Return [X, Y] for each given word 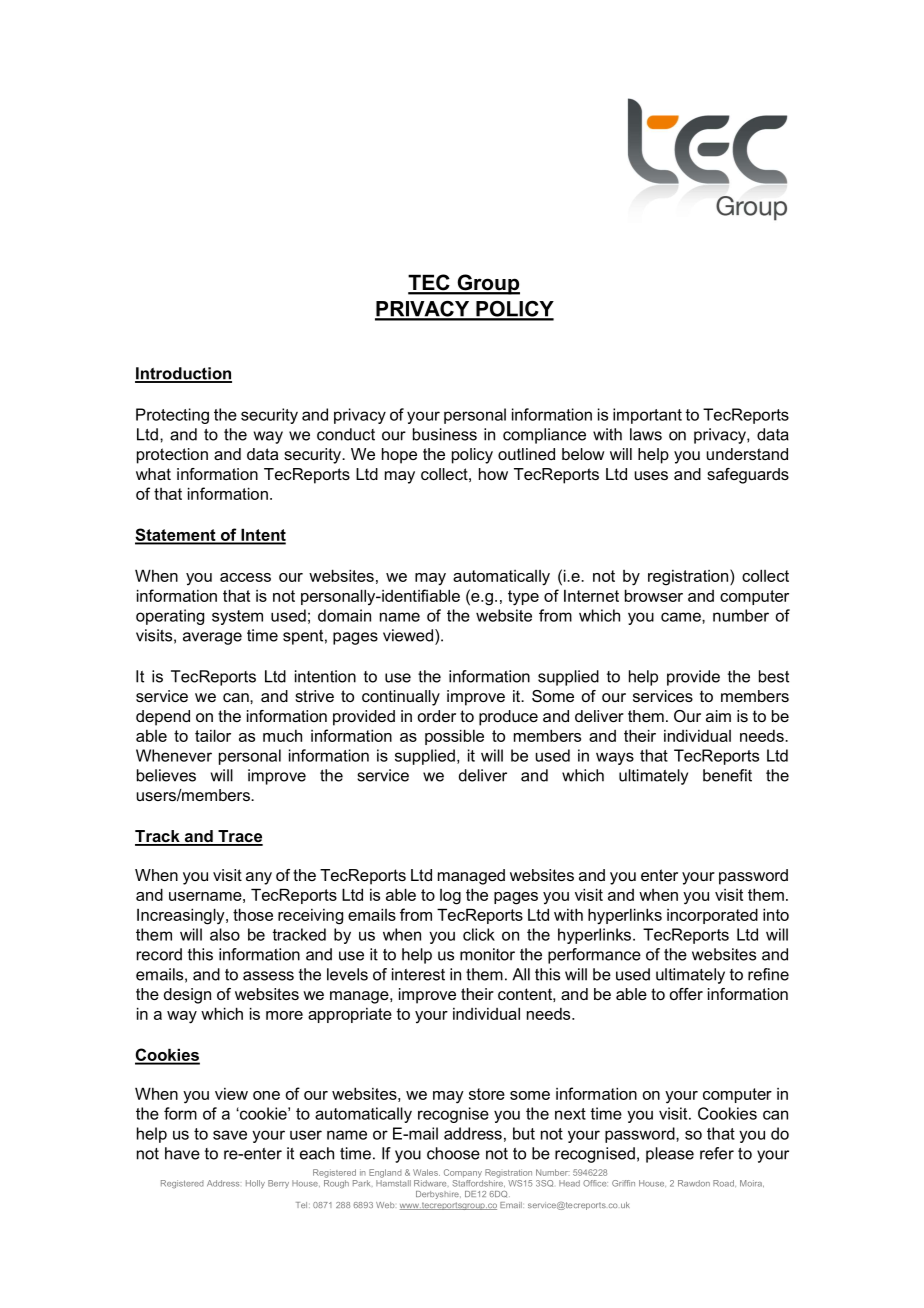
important [647, 416]
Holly [255, 1184]
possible [454, 737]
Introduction [183, 374]
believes [166, 775]
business [445, 434]
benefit [727, 775]
